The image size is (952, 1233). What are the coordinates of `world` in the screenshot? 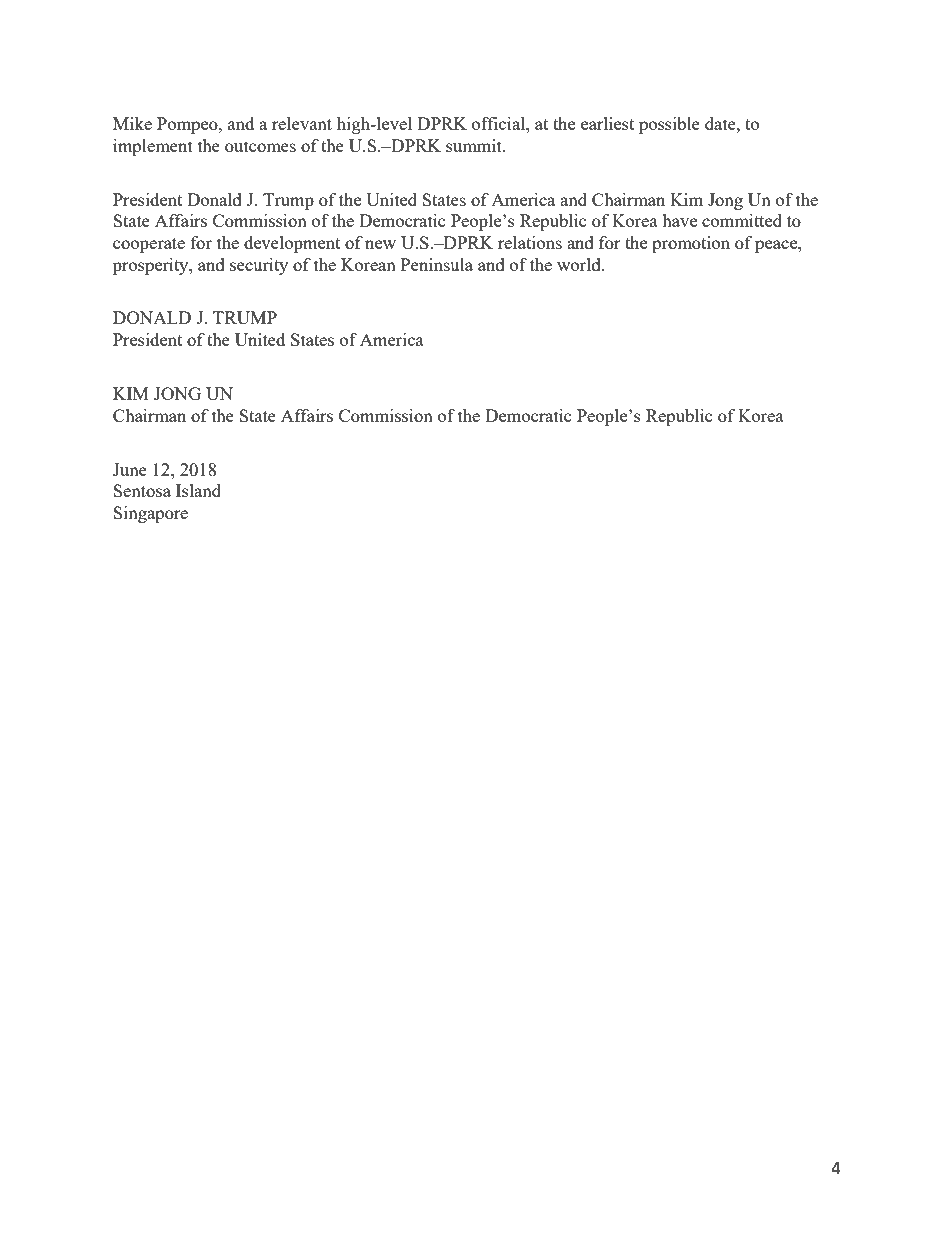 It's located at (580, 264).
